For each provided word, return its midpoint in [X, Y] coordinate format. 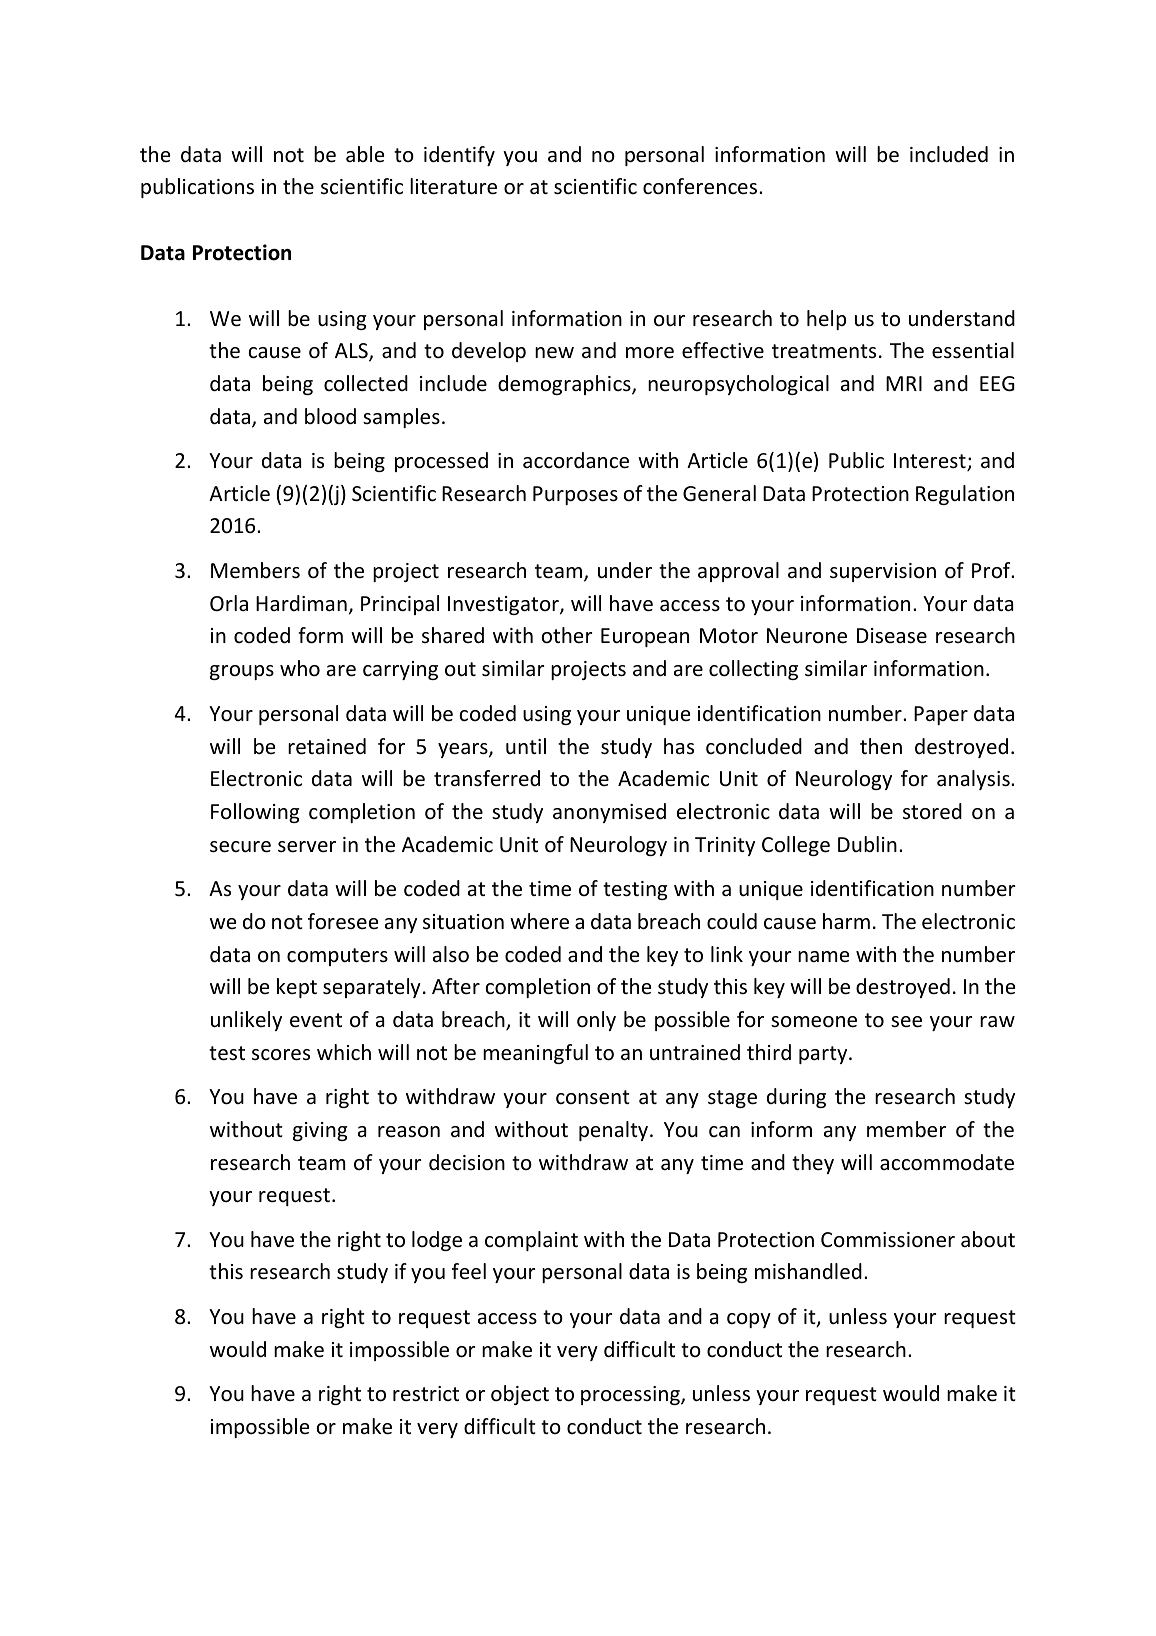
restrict [426, 1394]
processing [631, 1395]
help [826, 320]
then [881, 746]
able [365, 154]
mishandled [808, 1271]
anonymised [609, 813]
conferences [700, 186]
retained [327, 746]
